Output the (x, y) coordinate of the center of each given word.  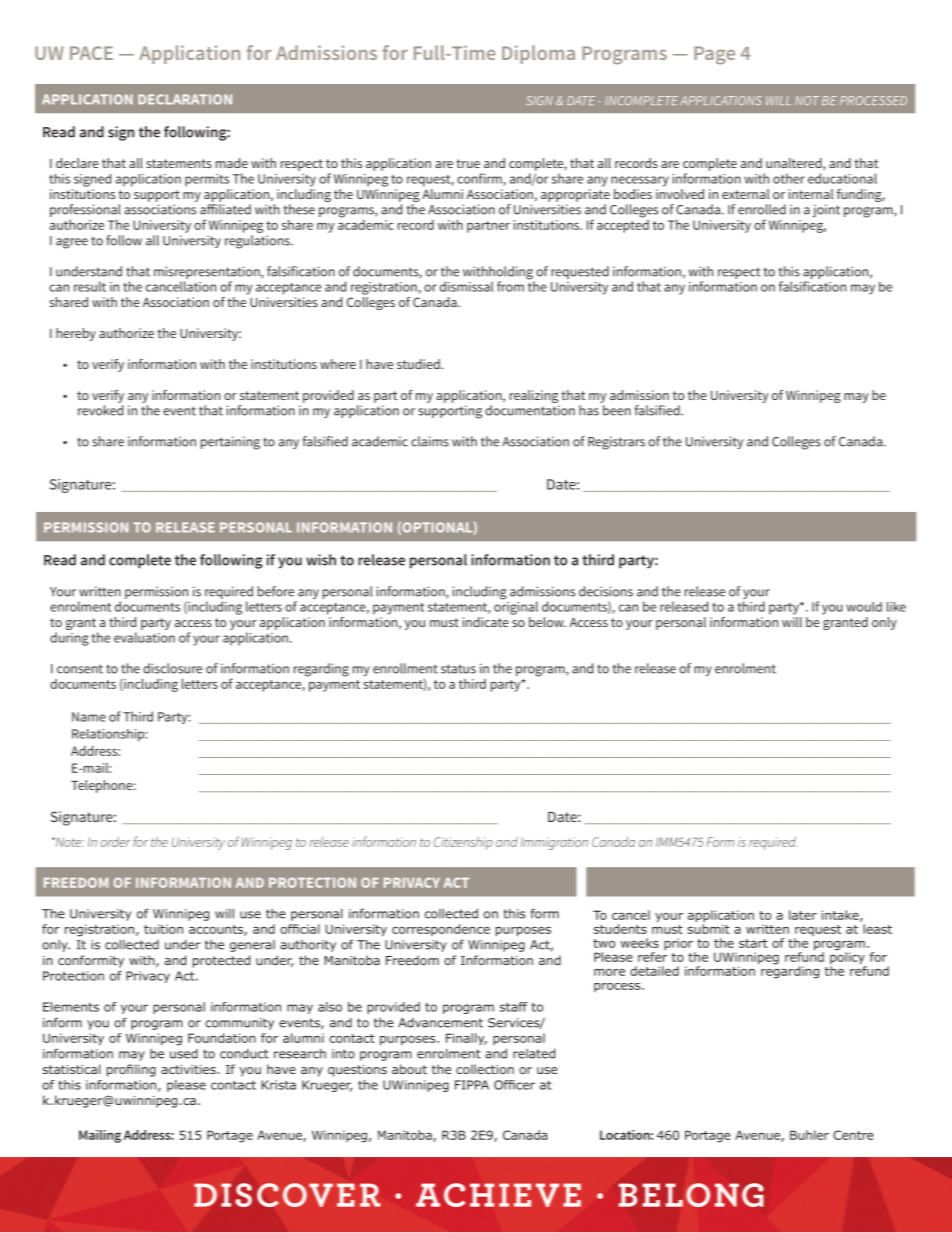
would (864, 607)
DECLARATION (185, 99)
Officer (514, 1085)
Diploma (538, 54)
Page (714, 55)
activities (189, 1069)
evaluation (144, 637)
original (516, 607)
